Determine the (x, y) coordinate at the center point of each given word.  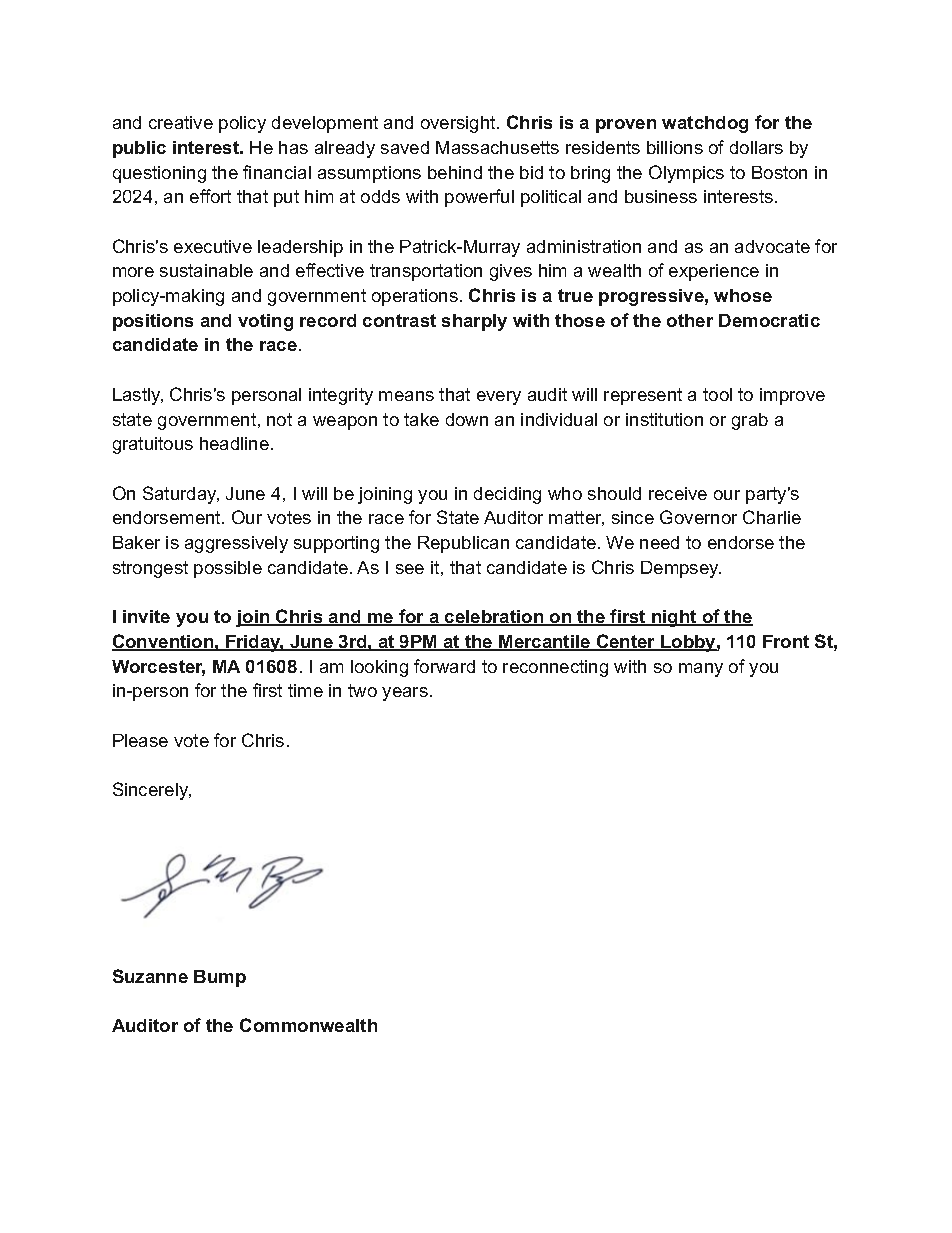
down (467, 419)
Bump (220, 978)
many (701, 670)
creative (181, 122)
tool (717, 394)
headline (234, 443)
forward (444, 666)
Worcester (158, 668)
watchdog (705, 124)
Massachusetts (497, 147)
